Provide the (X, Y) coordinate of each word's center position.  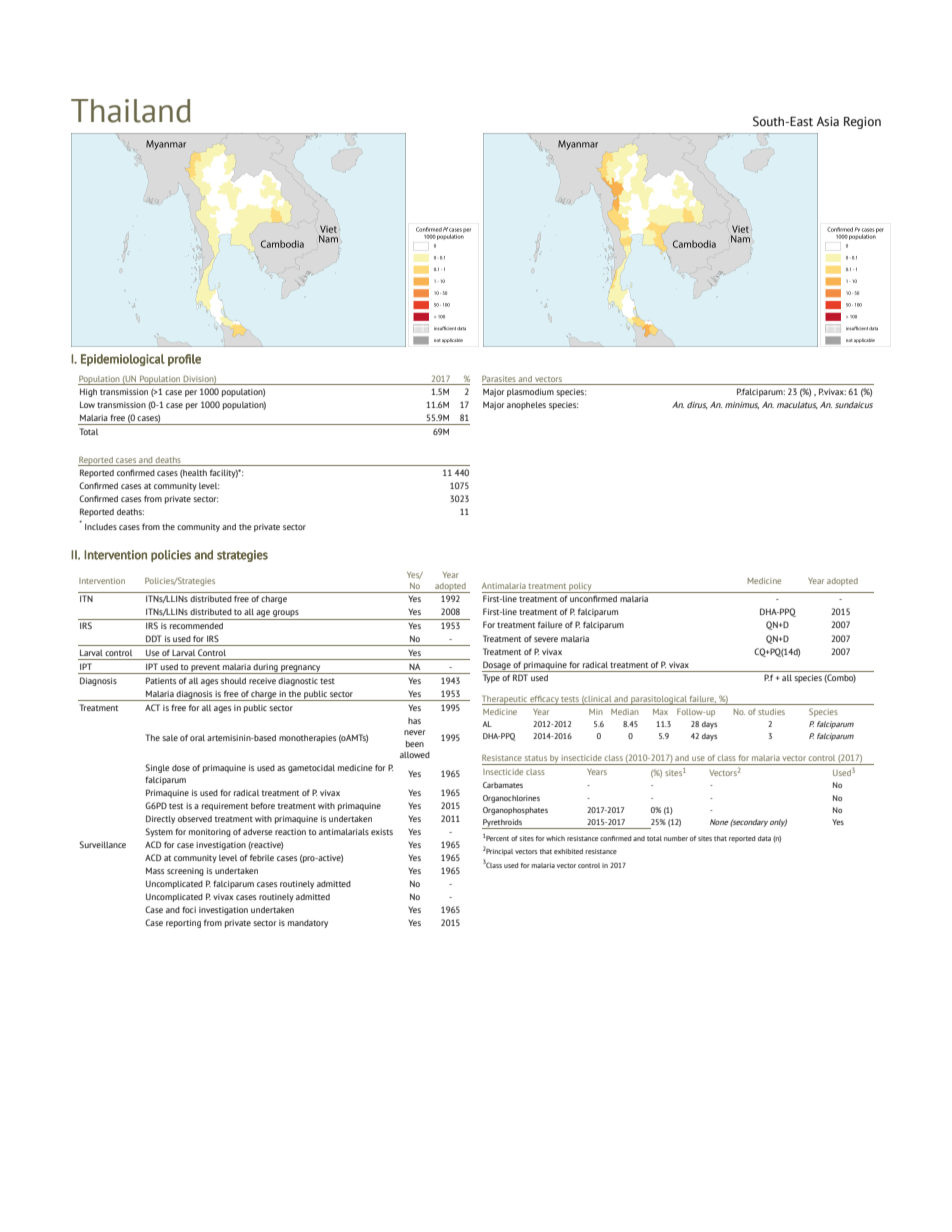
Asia (828, 121)
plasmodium (530, 392)
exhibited (568, 851)
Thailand (131, 111)
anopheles (526, 405)
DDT (153, 638)
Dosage (497, 666)
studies (771, 712)
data (764, 838)
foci (189, 909)
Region (862, 123)
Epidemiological (123, 360)
